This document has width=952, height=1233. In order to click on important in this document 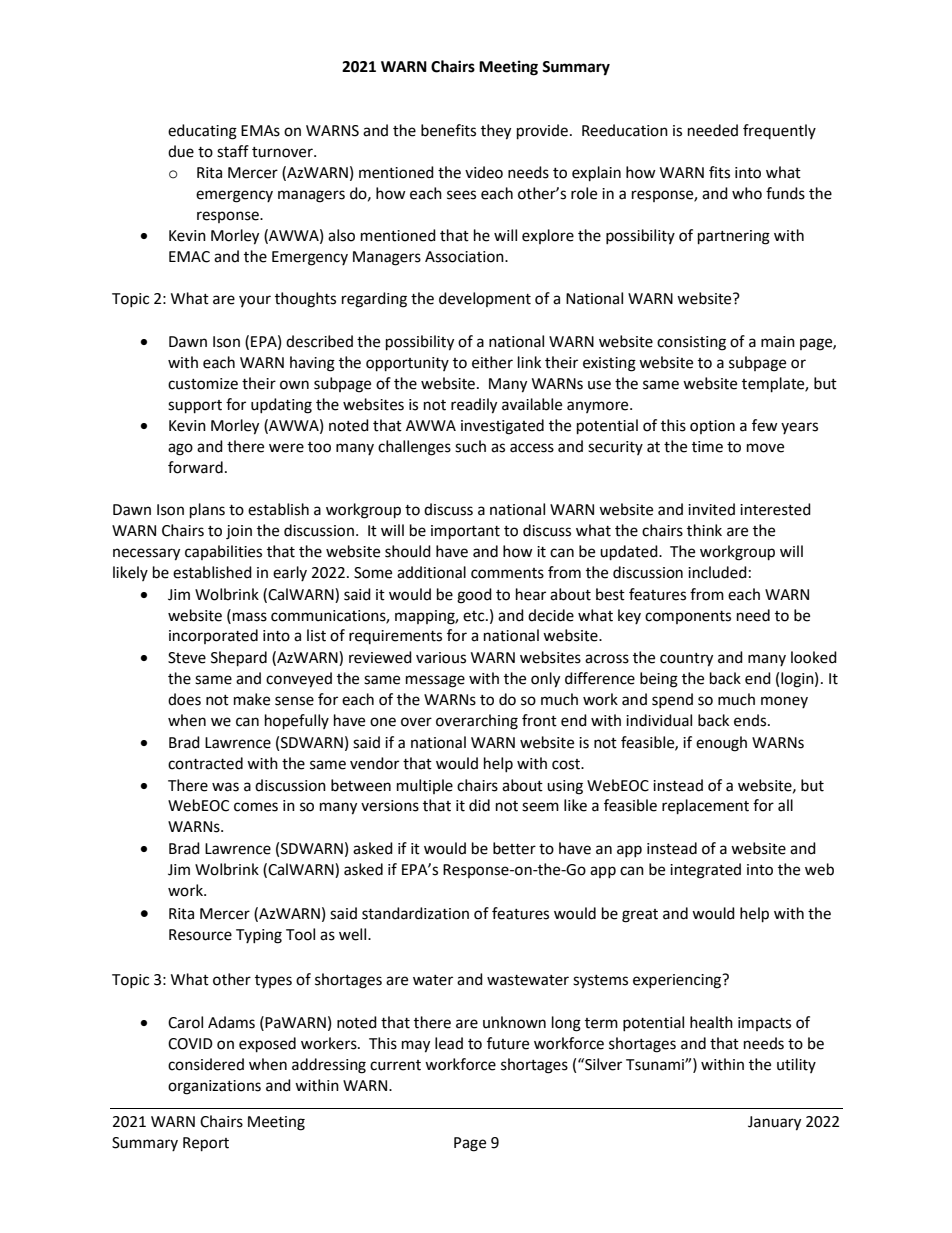, I will do `click(465, 532)`.
